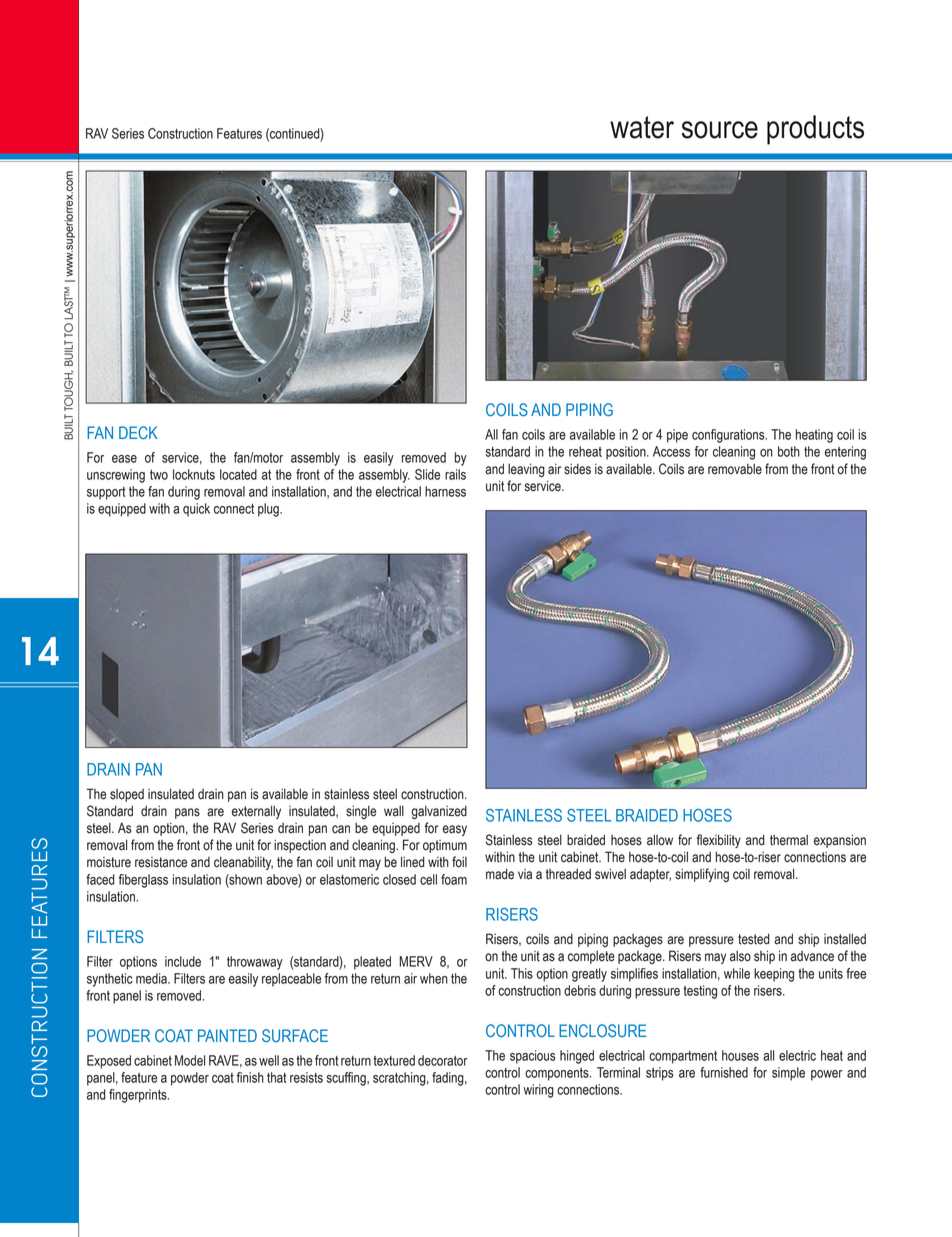 This screenshot has width=952, height=1237. Describe the element at coordinates (190, 1060) in the screenshot. I see `Model` at that location.
